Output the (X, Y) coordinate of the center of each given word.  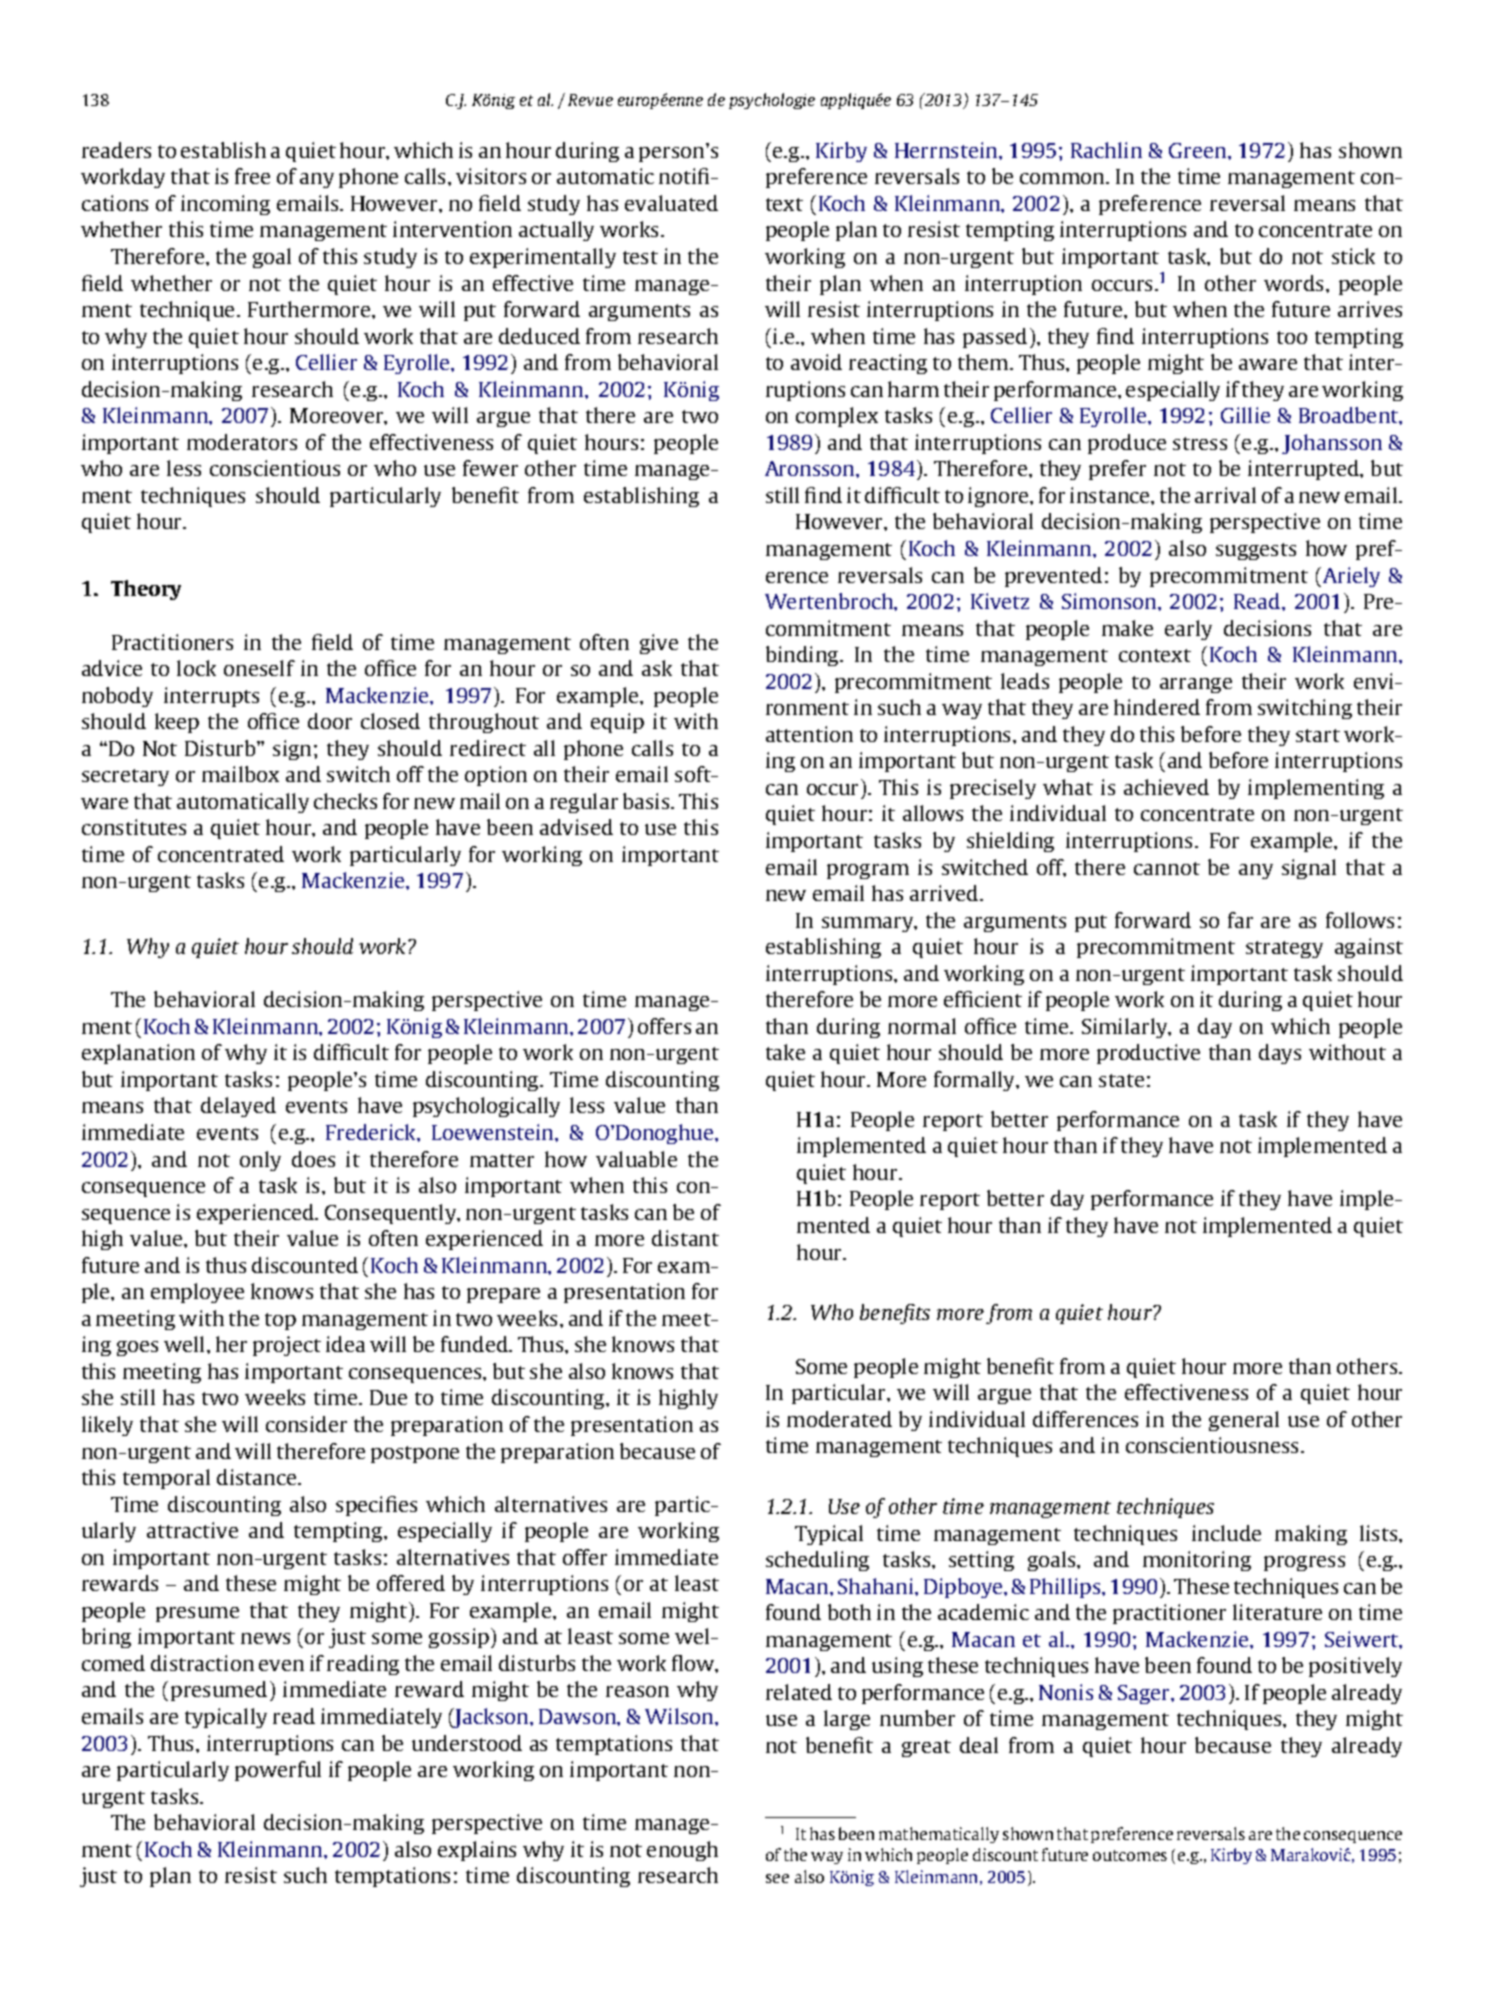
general (1244, 1421)
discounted (305, 1265)
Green (1199, 150)
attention (809, 734)
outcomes (1130, 1855)
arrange (1196, 685)
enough (682, 1851)
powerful (278, 1771)
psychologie (772, 101)
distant (685, 1238)
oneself (259, 668)
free (252, 176)
